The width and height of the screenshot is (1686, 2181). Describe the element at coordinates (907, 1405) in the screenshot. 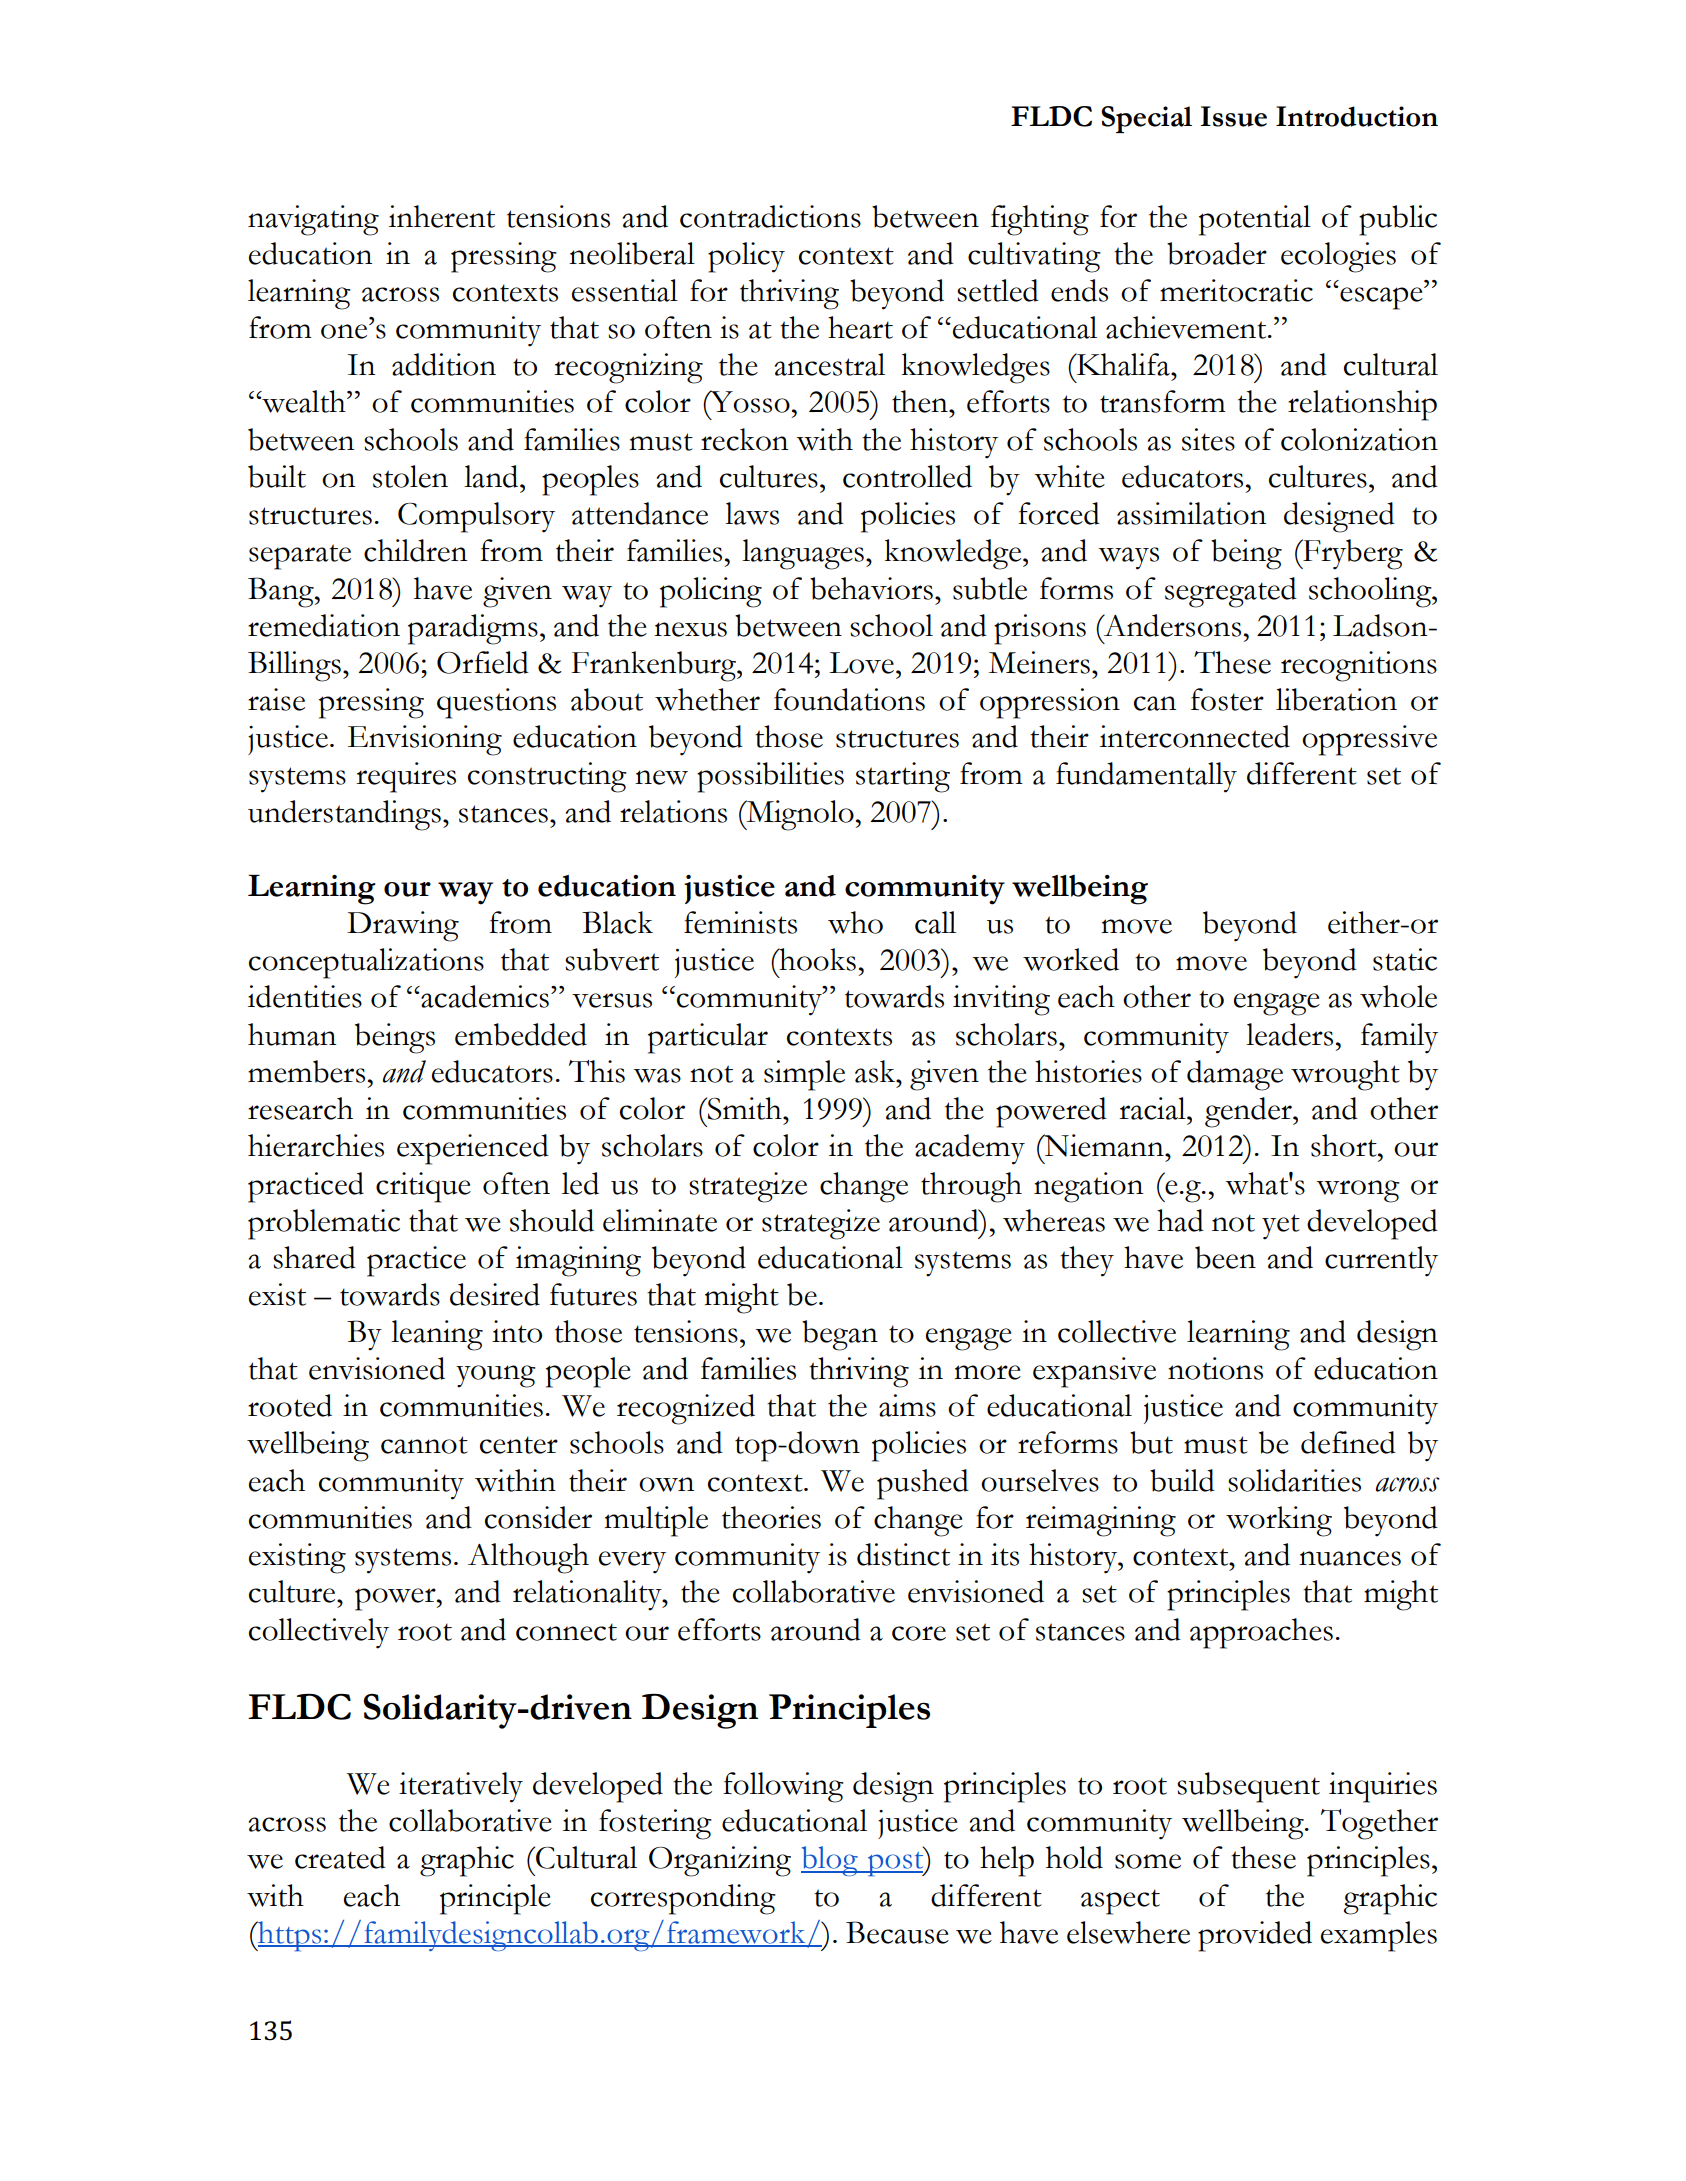

I see `aims` at that location.
